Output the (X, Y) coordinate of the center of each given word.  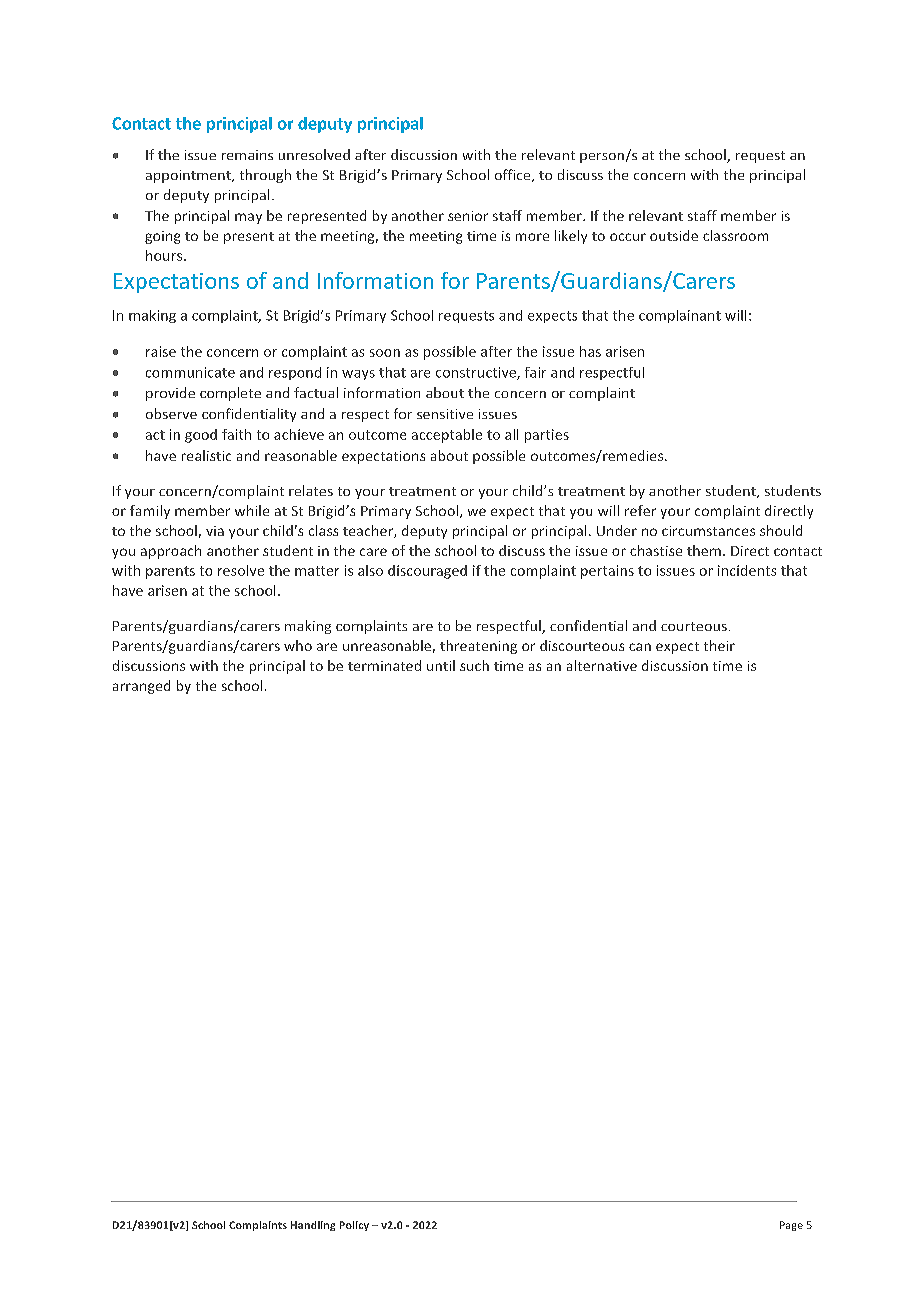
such (474, 665)
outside (674, 235)
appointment (189, 176)
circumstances (708, 531)
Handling (313, 1226)
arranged (141, 687)
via (215, 531)
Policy (354, 1226)
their (719, 645)
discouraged (427, 572)
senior (468, 216)
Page (791, 1226)
